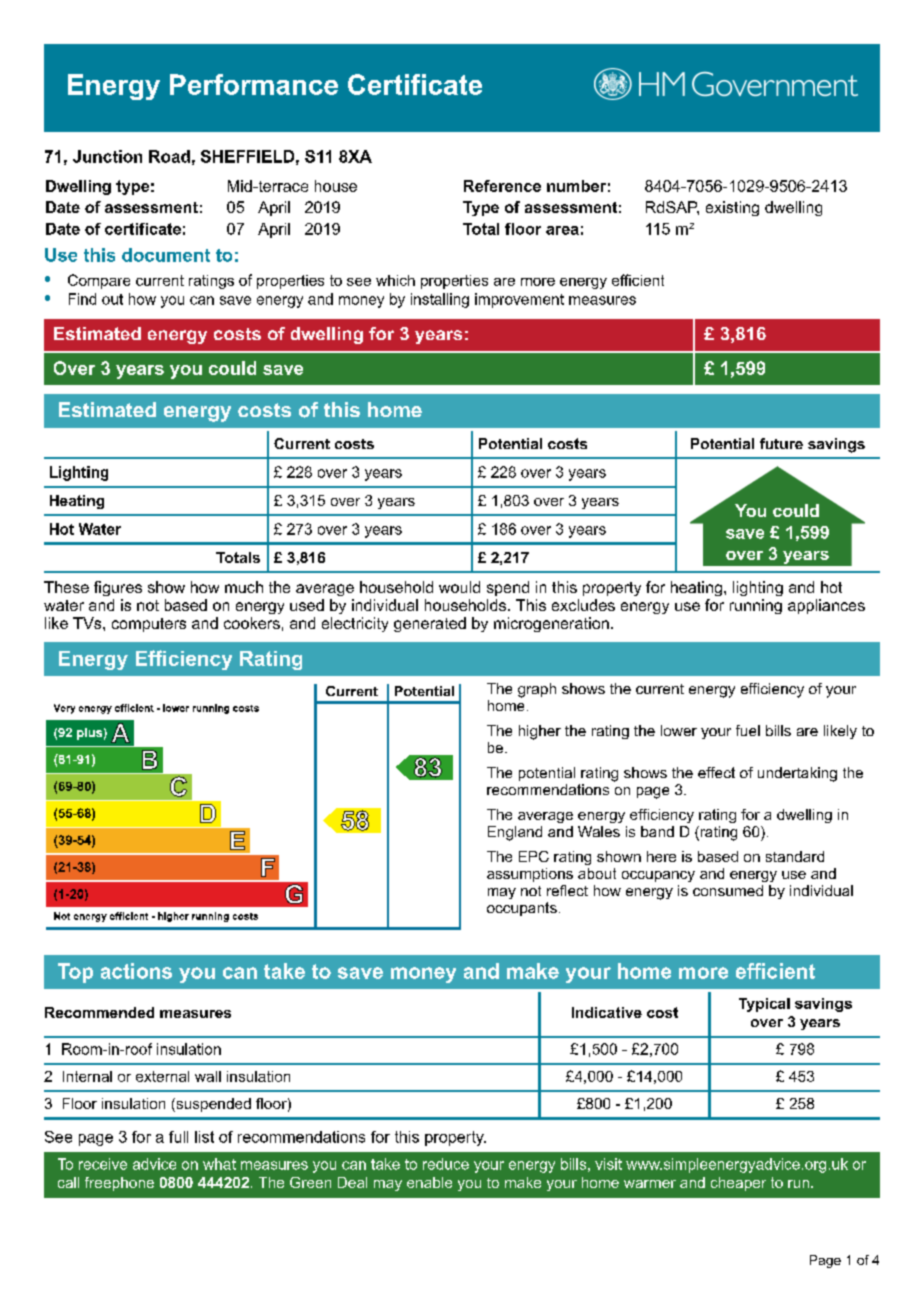 The height and width of the screenshot is (1308, 924). I want to click on running, so click(756, 606).
